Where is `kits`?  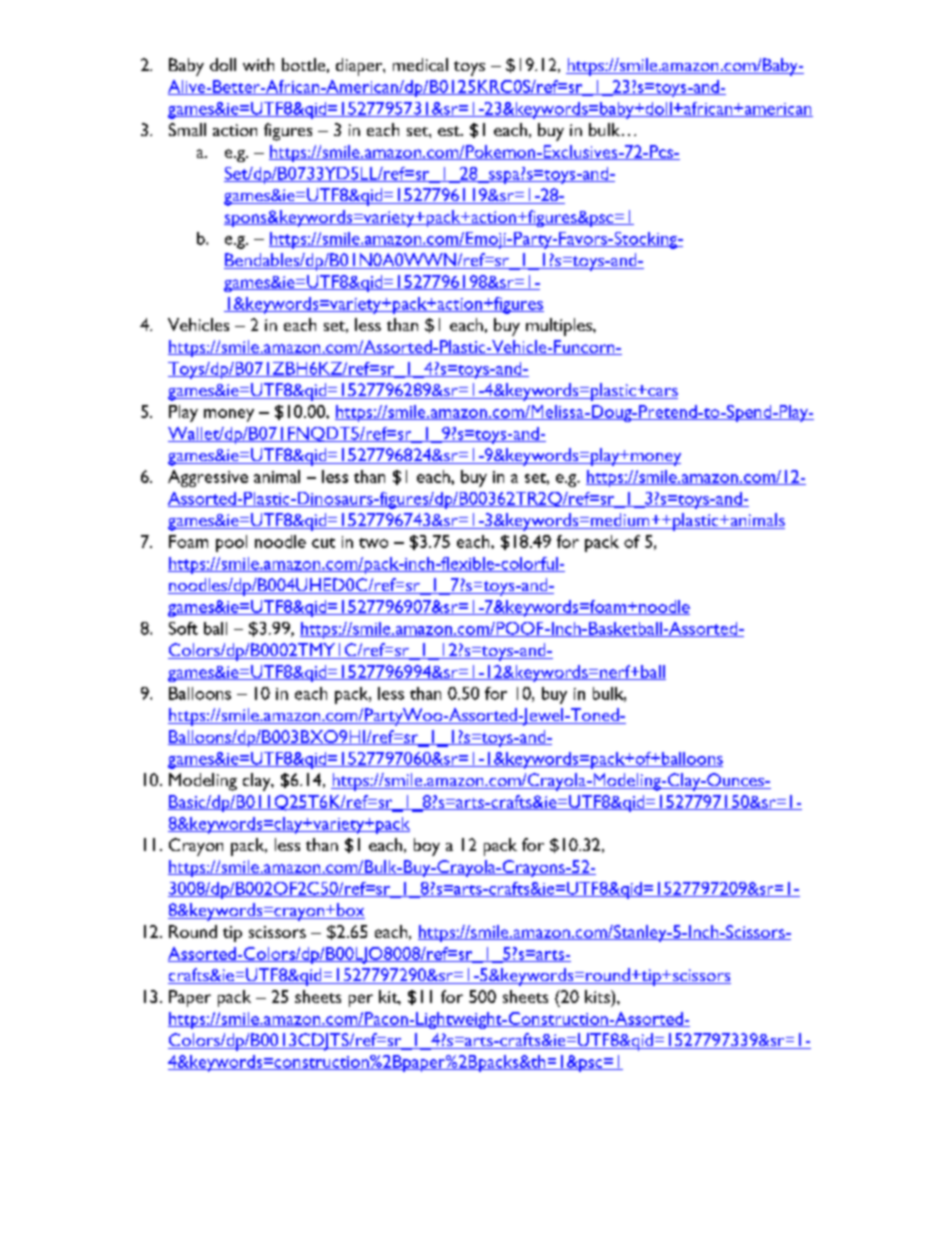
kits is located at coordinates (598, 996).
